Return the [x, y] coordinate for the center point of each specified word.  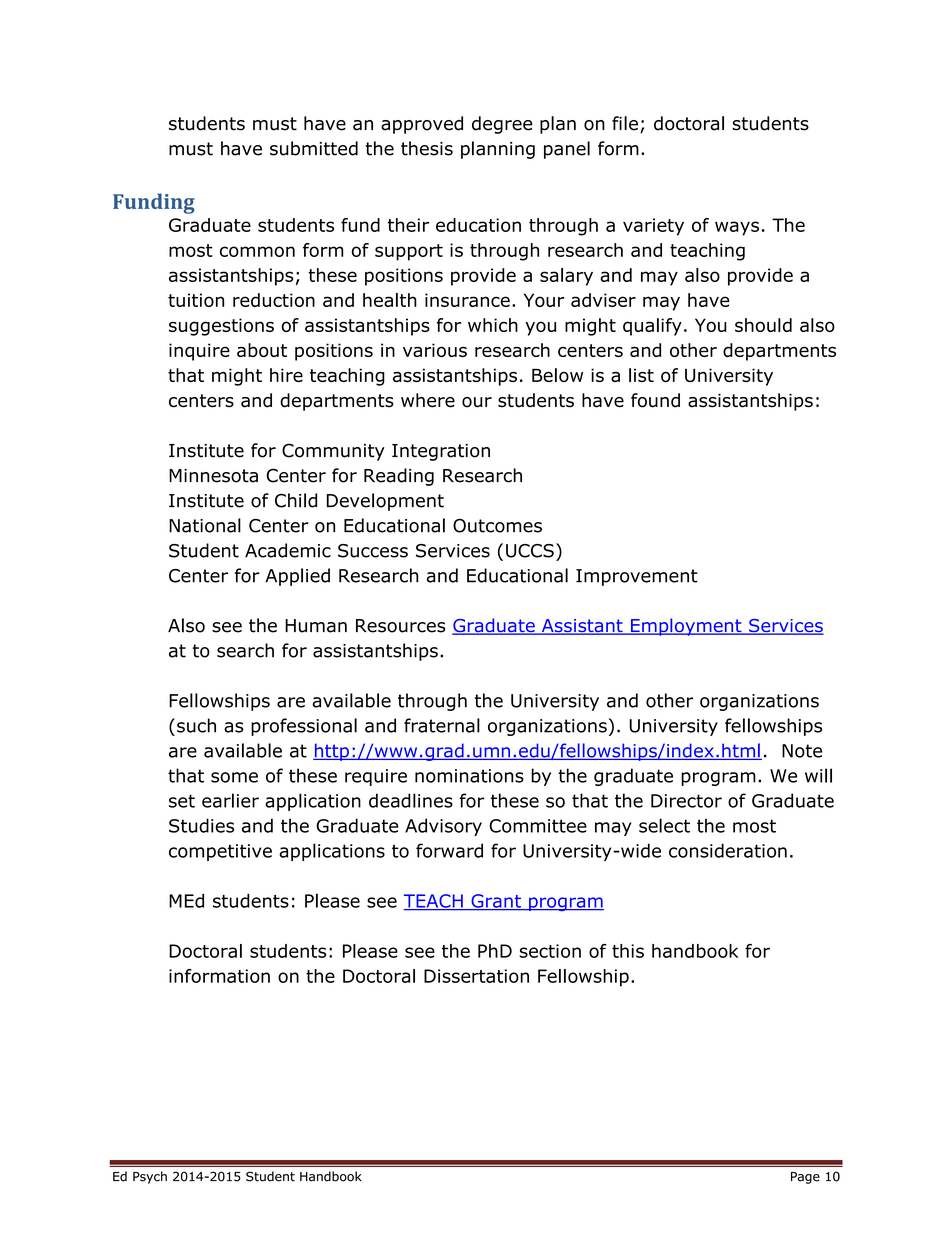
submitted [314, 148]
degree [502, 125]
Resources [401, 626]
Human [316, 626]
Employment [686, 627]
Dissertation [476, 976]
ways [737, 228]
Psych [150, 1177]
